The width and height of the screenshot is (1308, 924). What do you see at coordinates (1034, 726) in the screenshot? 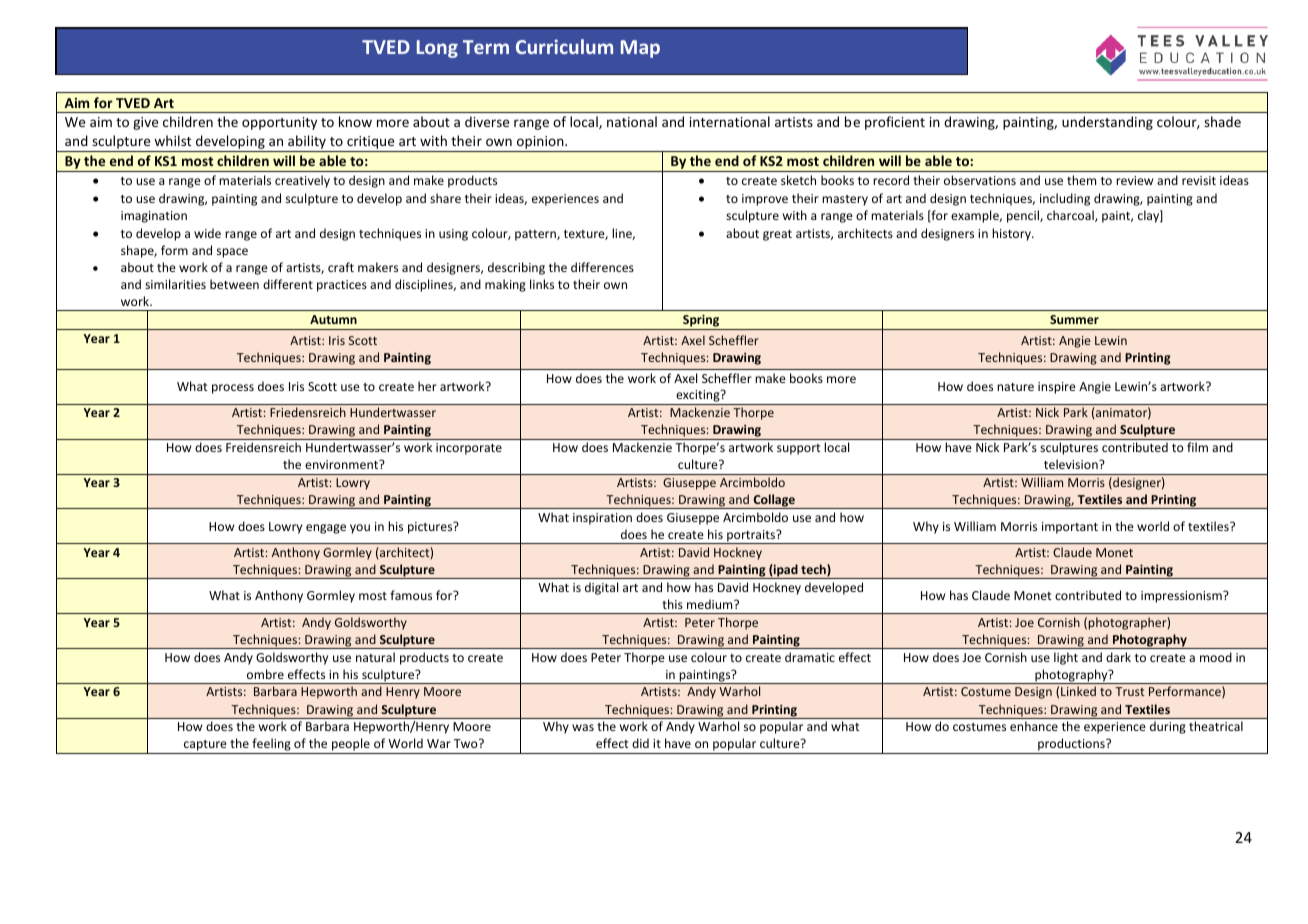
I see `enhance` at bounding box center [1034, 726].
